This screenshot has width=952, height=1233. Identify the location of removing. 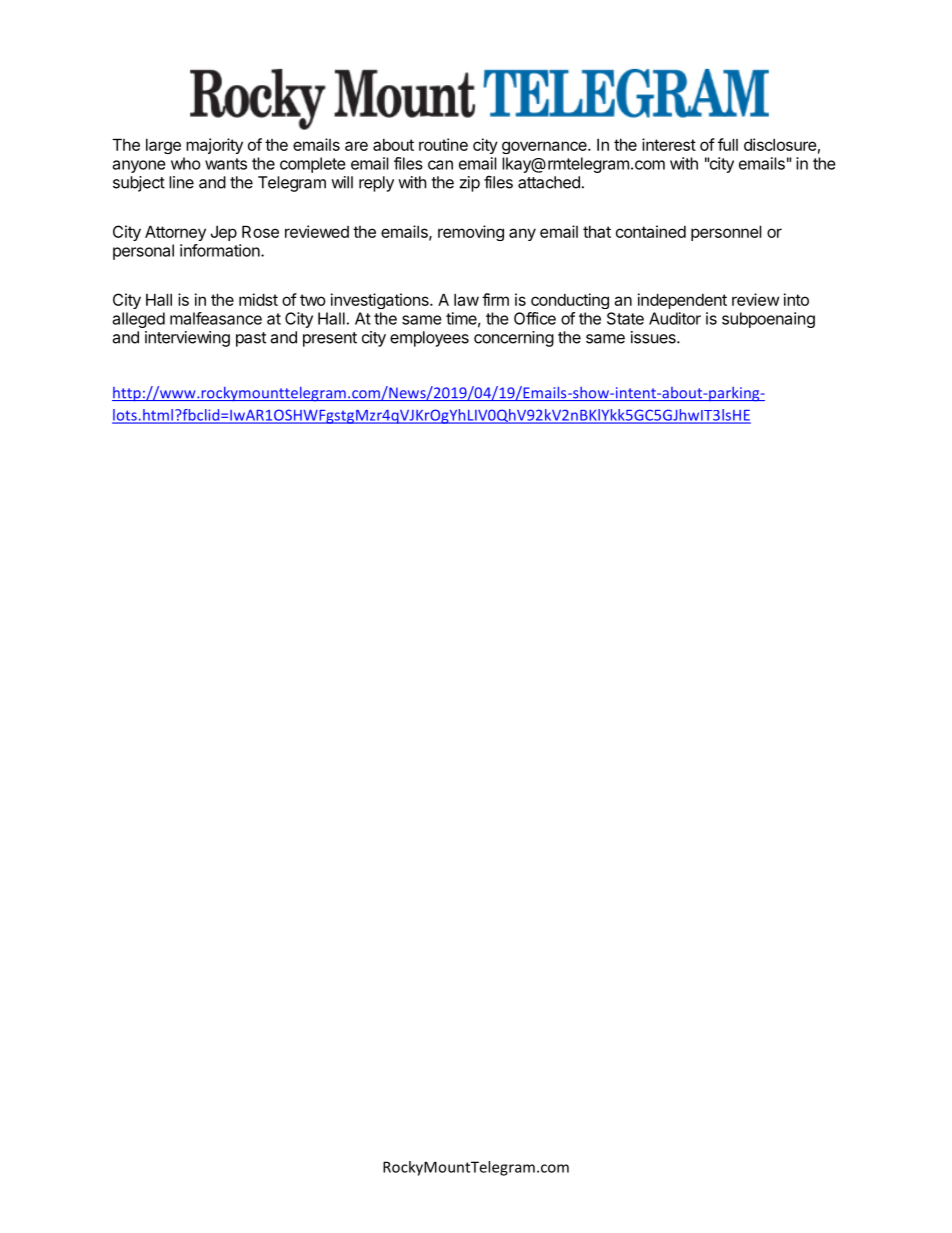
(471, 233).
